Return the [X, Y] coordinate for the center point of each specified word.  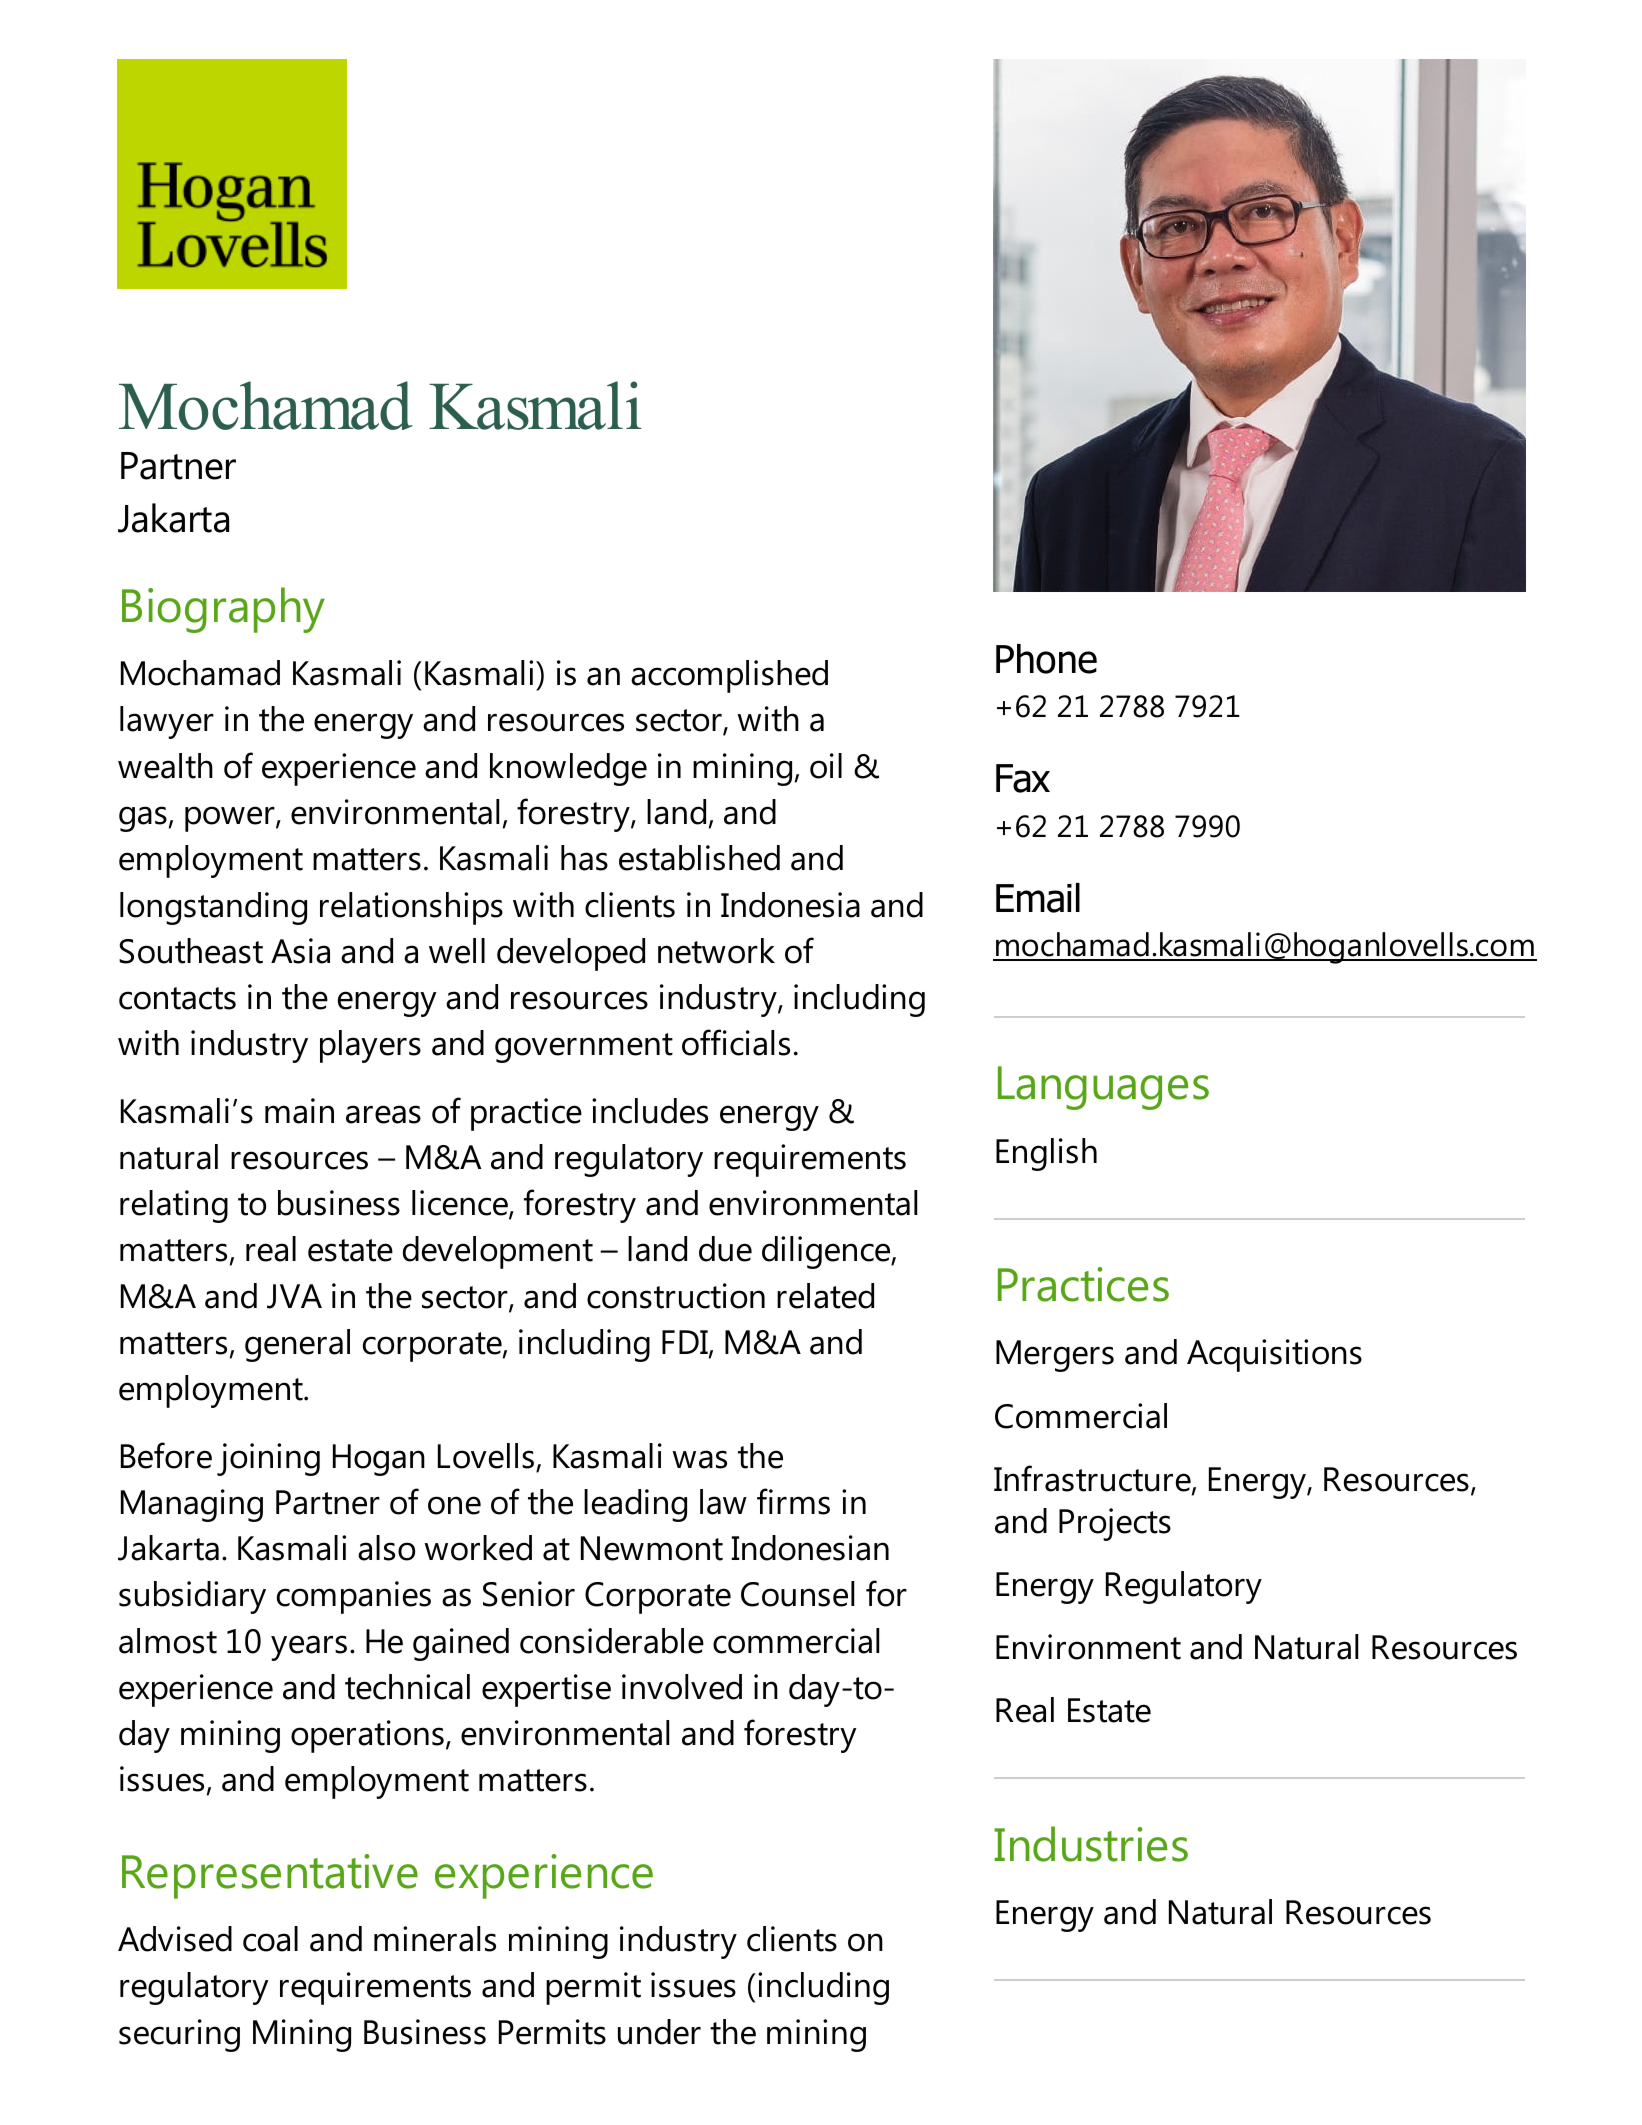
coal [270, 1939]
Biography [223, 610]
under [659, 2032]
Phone [1046, 659]
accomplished [729, 676]
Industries [1091, 1844]
